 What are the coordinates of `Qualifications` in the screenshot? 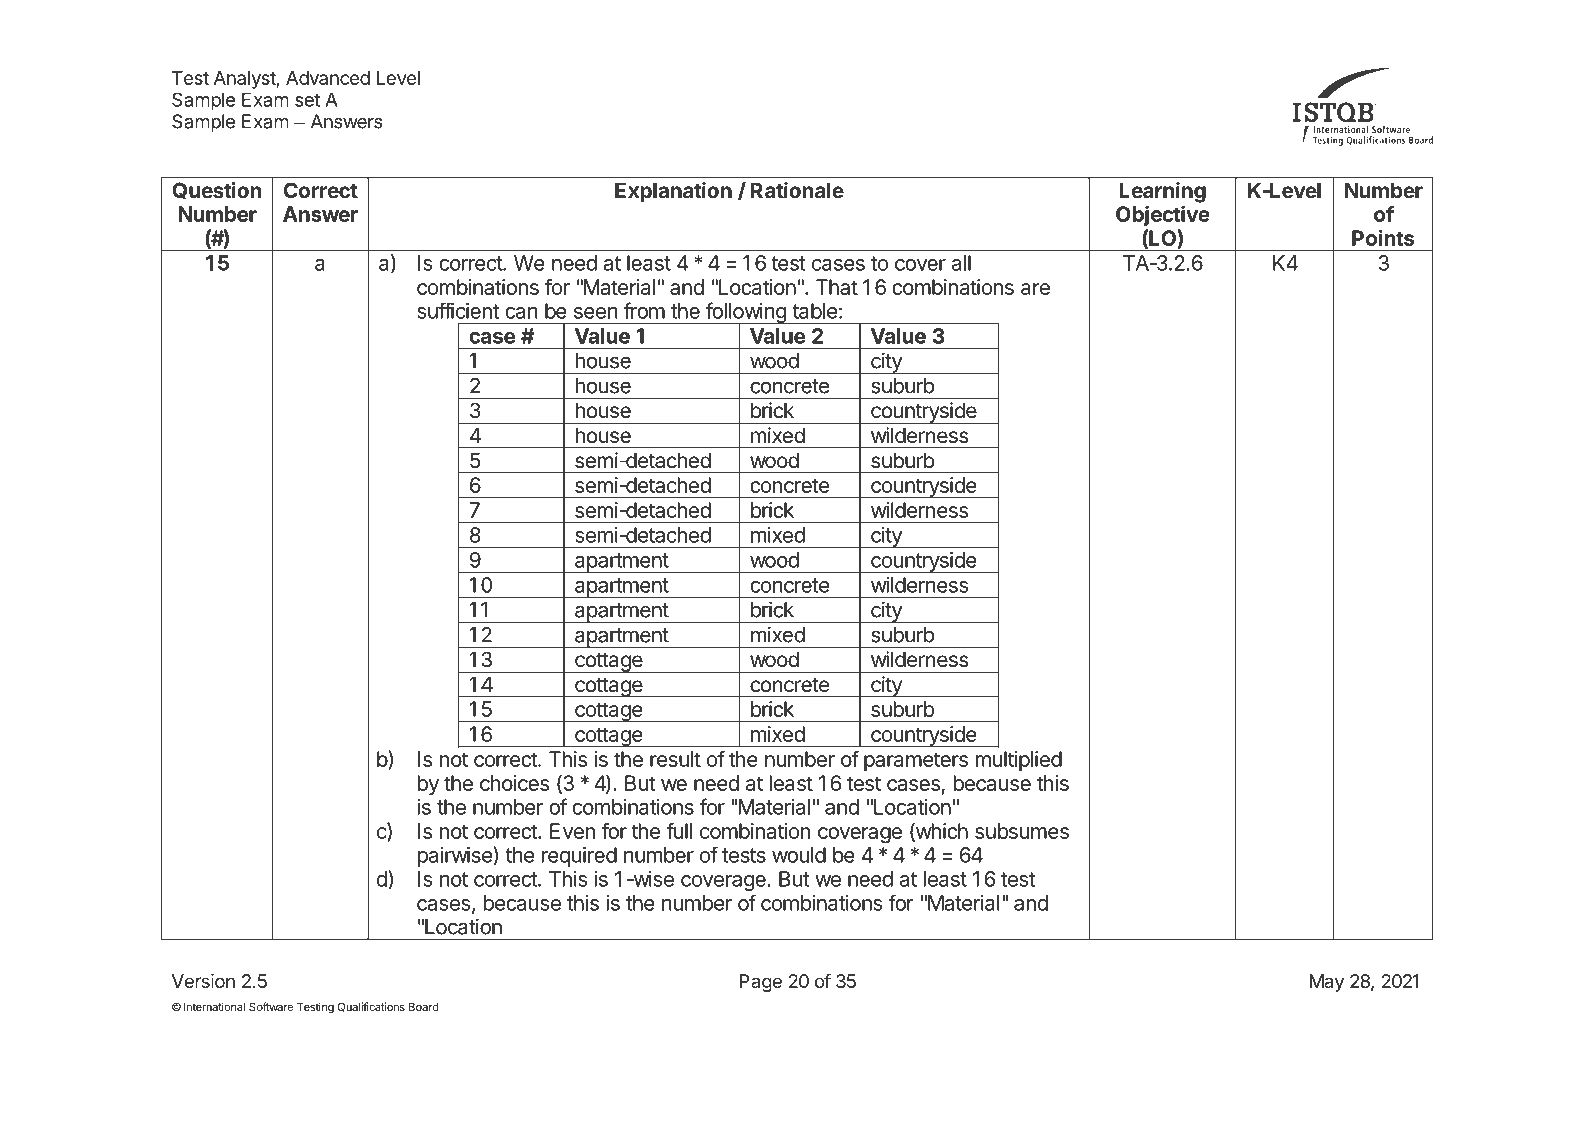 It's located at (371, 1007).
